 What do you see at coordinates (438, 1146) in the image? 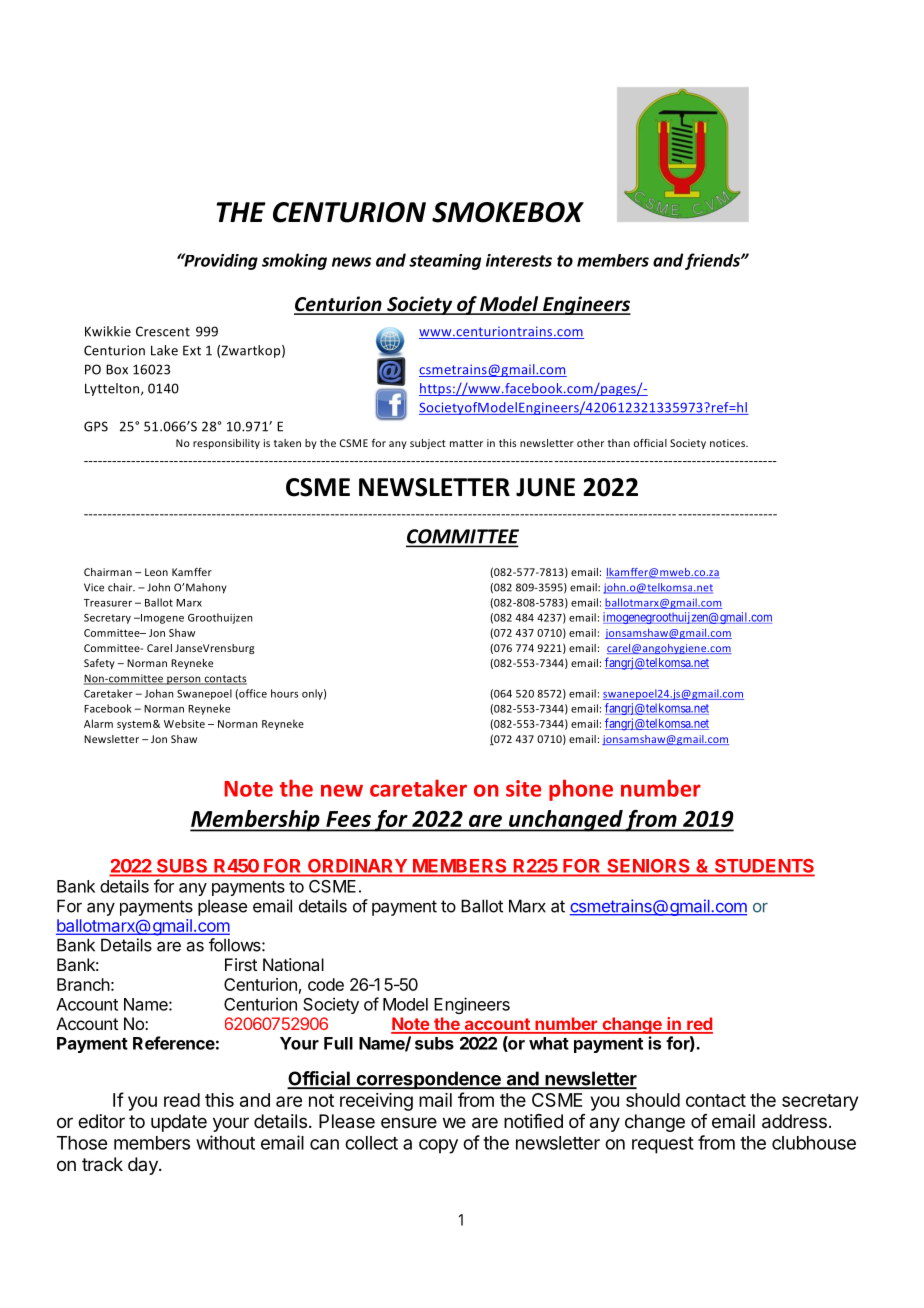
I see `copy` at bounding box center [438, 1146].
